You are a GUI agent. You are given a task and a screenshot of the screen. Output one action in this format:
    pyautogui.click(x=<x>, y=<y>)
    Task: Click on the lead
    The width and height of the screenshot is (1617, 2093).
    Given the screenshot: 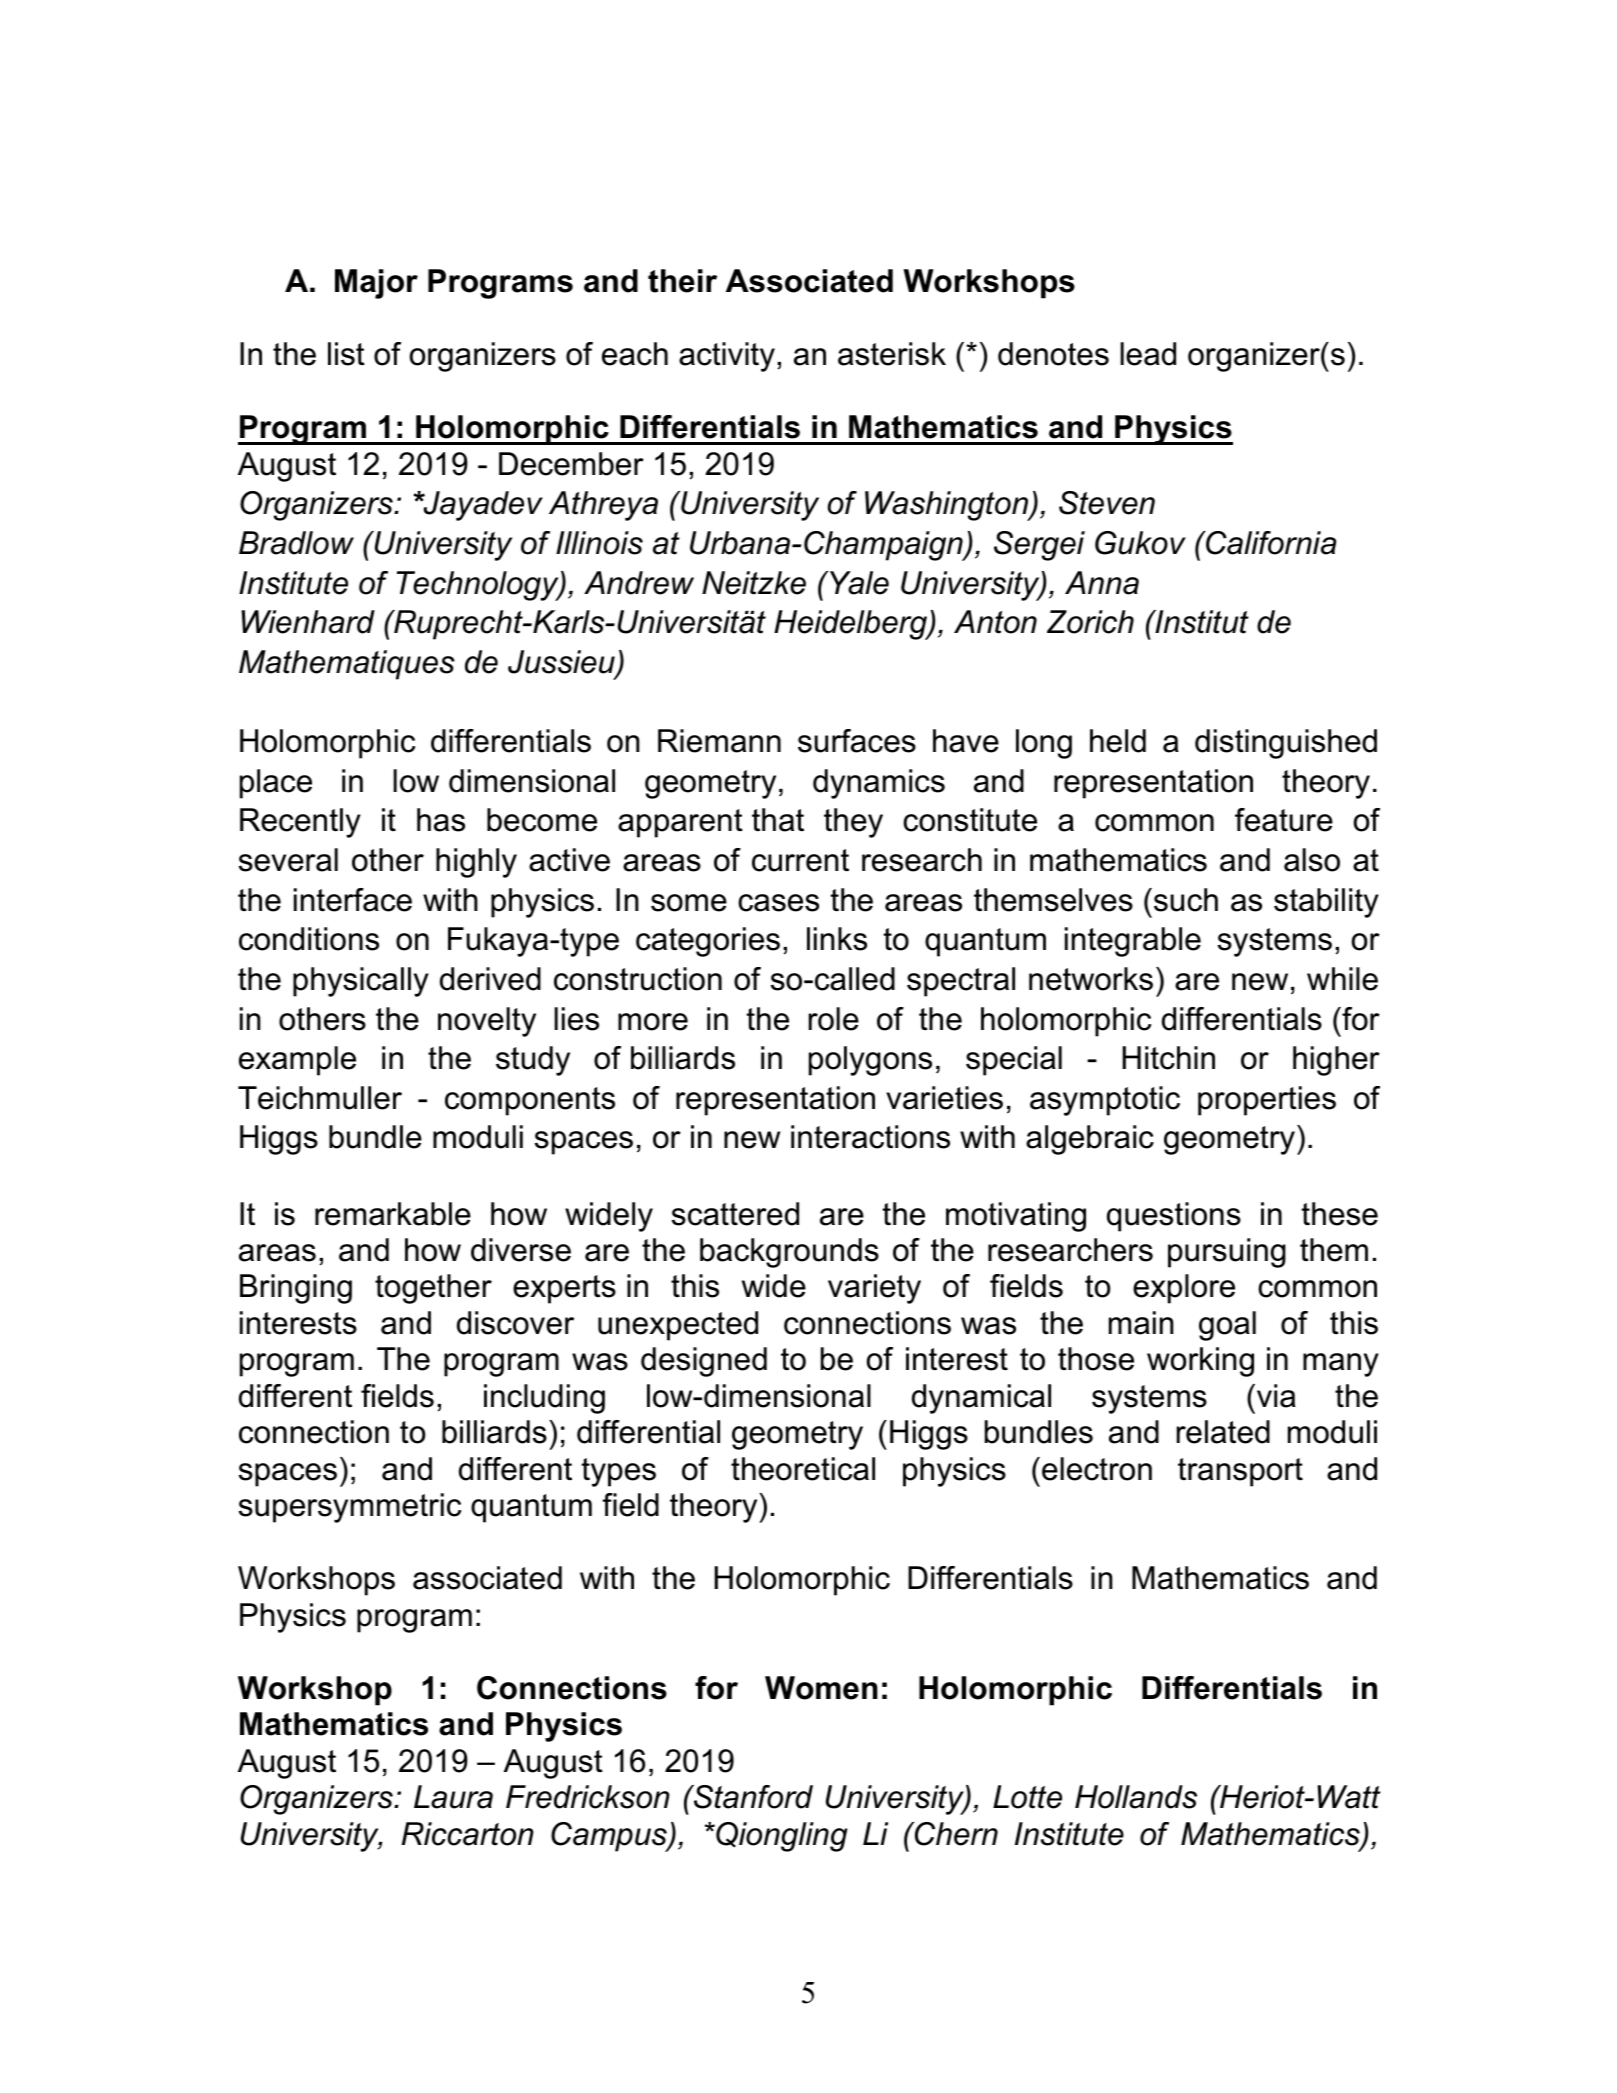 What is the action you would take?
    pyautogui.click(x=1148, y=354)
